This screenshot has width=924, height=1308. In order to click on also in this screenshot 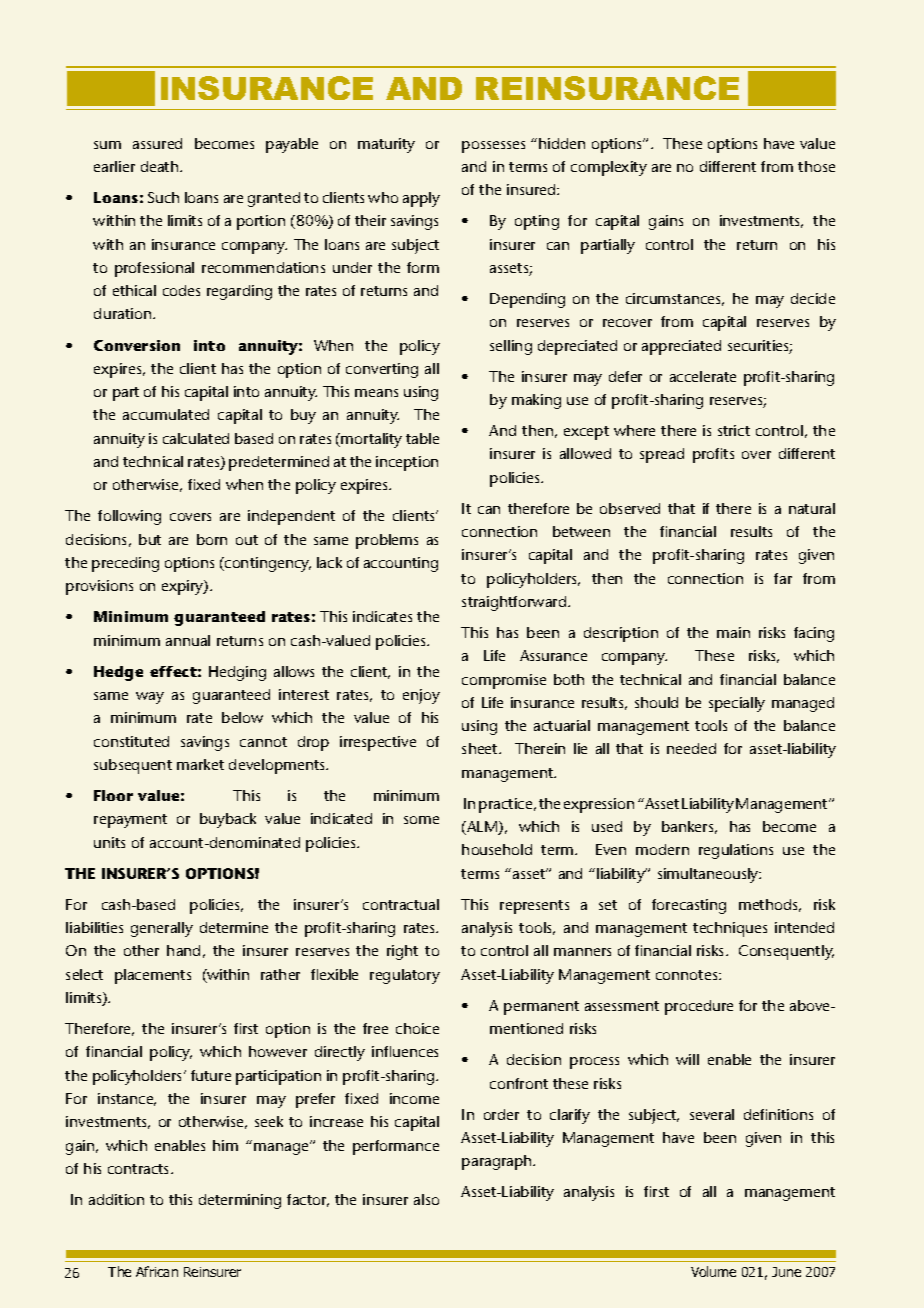, I will do `click(426, 1199)`.
